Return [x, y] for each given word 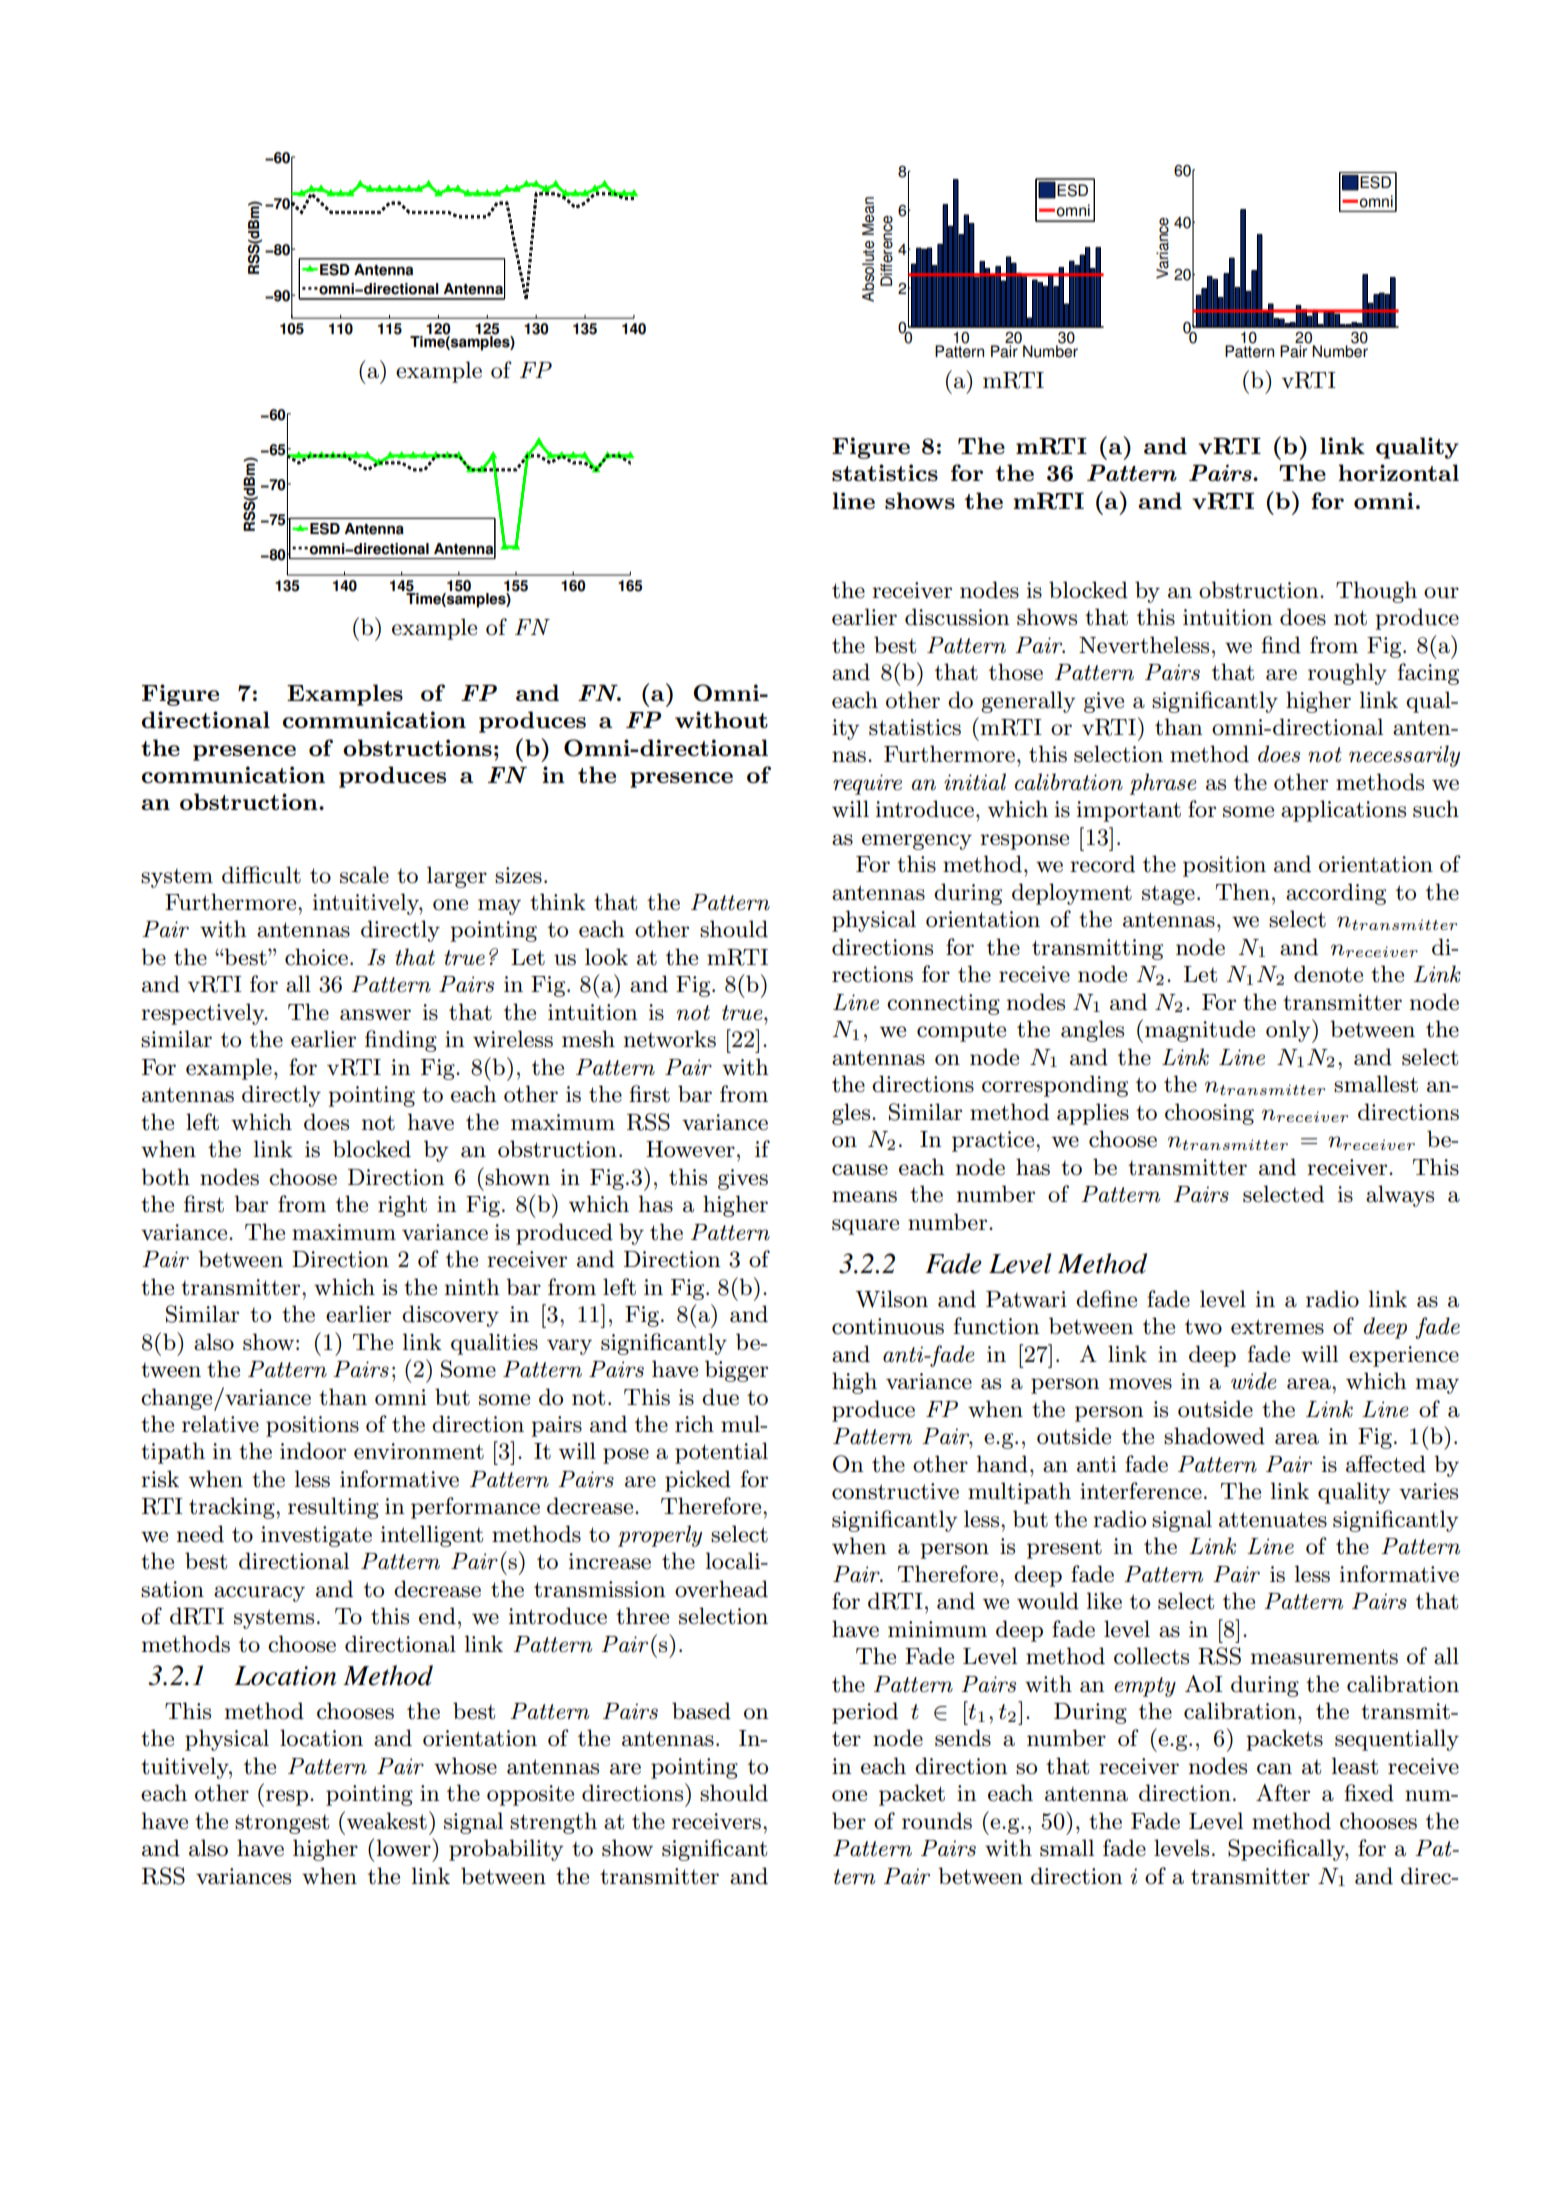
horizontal [1398, 472]
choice [316, 957]
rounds [937, 1821]
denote [1328, 974]
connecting [943, 1004]
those [1016, 672]
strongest [282, 1824]
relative [220, 1424]
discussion [957, 617]
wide [1254, 1381]
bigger [736, 1371]
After [1283, 1793]
